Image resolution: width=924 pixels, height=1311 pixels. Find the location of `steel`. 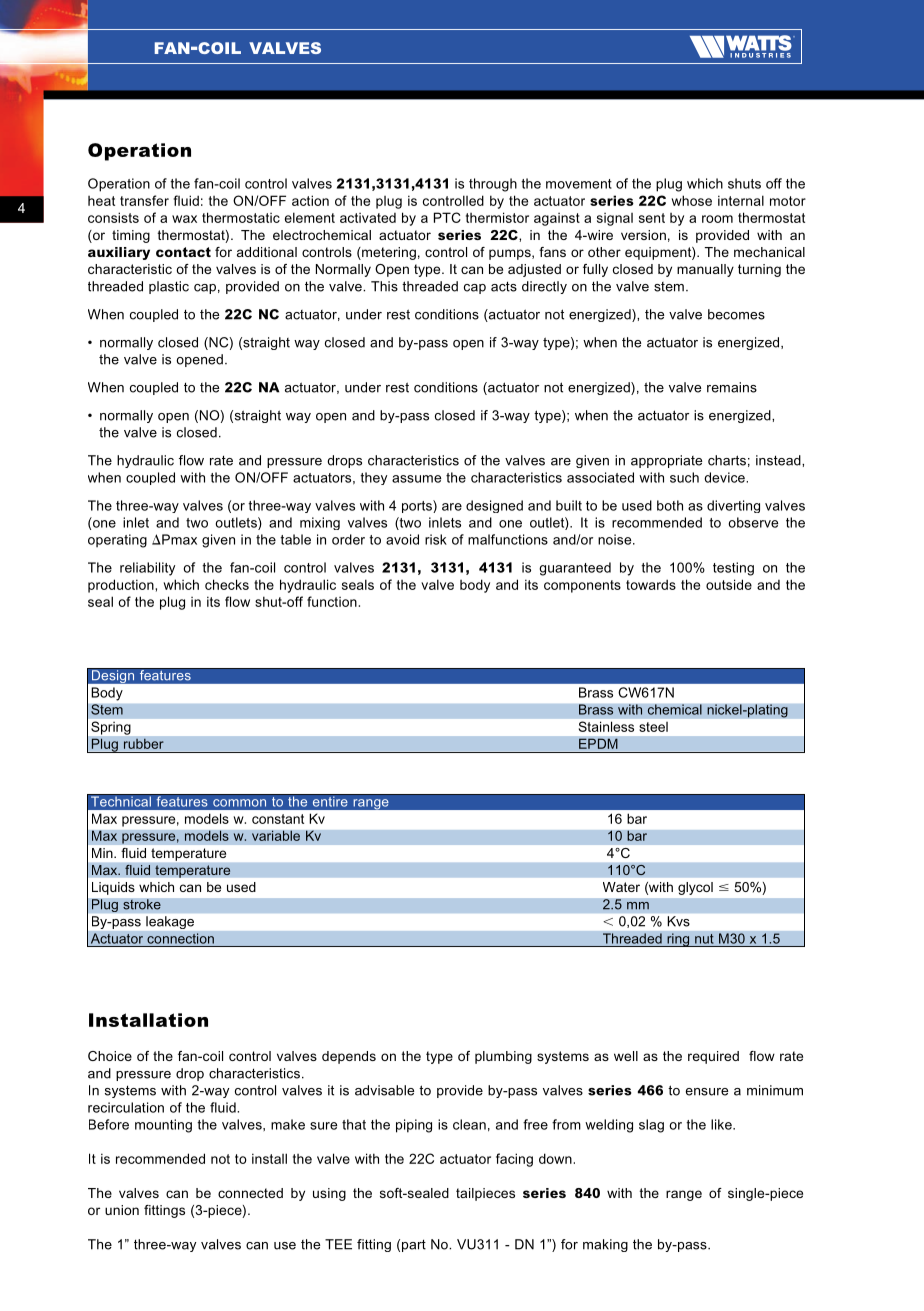

steel is located at coordinates (653, 727).
